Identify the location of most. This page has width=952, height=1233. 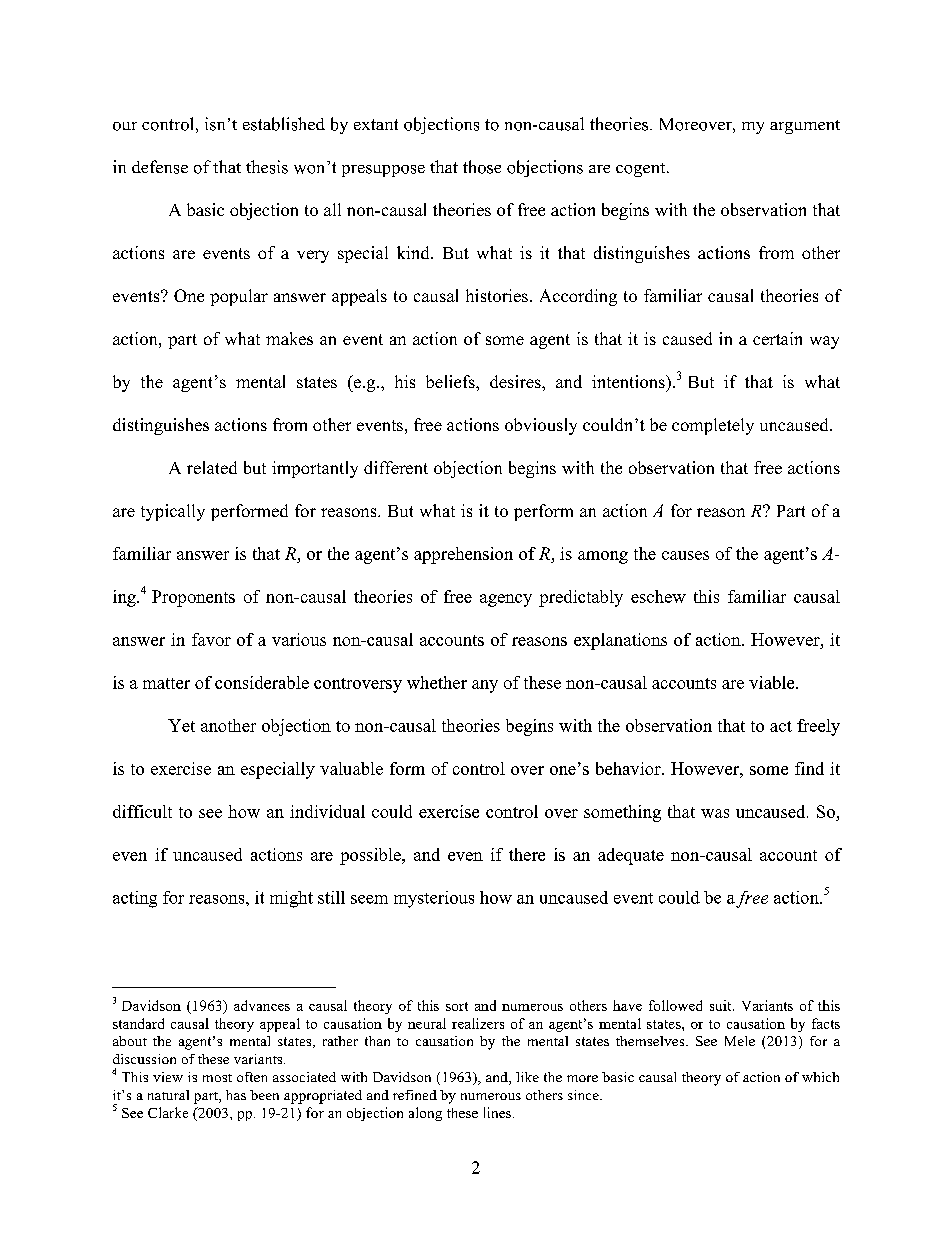
(217, 1078).
